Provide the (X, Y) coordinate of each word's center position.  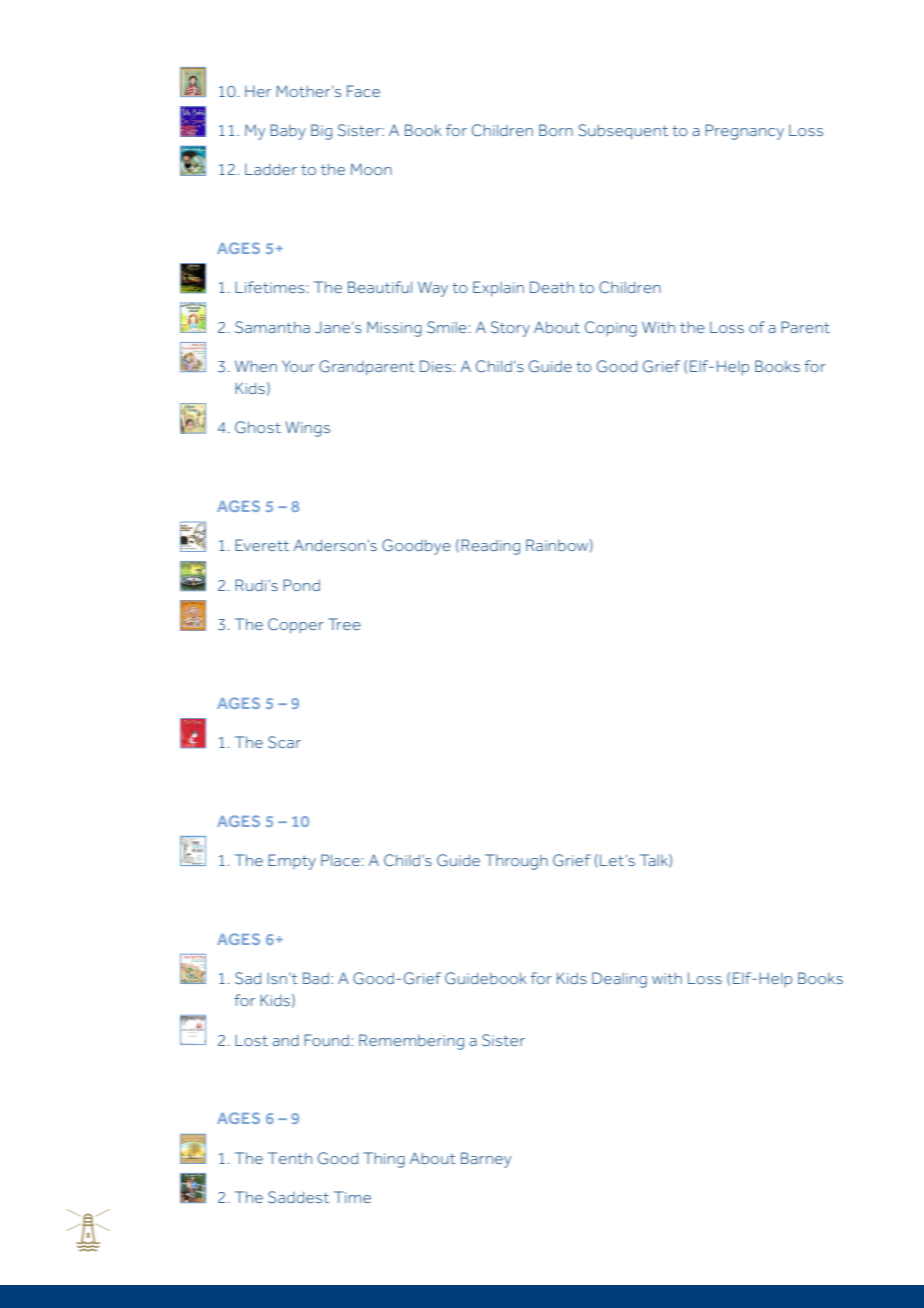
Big (321, 132)
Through (516, 862)
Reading (490, 547)
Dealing (619, 980)
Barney (486, 1160)
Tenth (290, 1158)
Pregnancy (744, 132)
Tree (344, 624)
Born (556, 130)
